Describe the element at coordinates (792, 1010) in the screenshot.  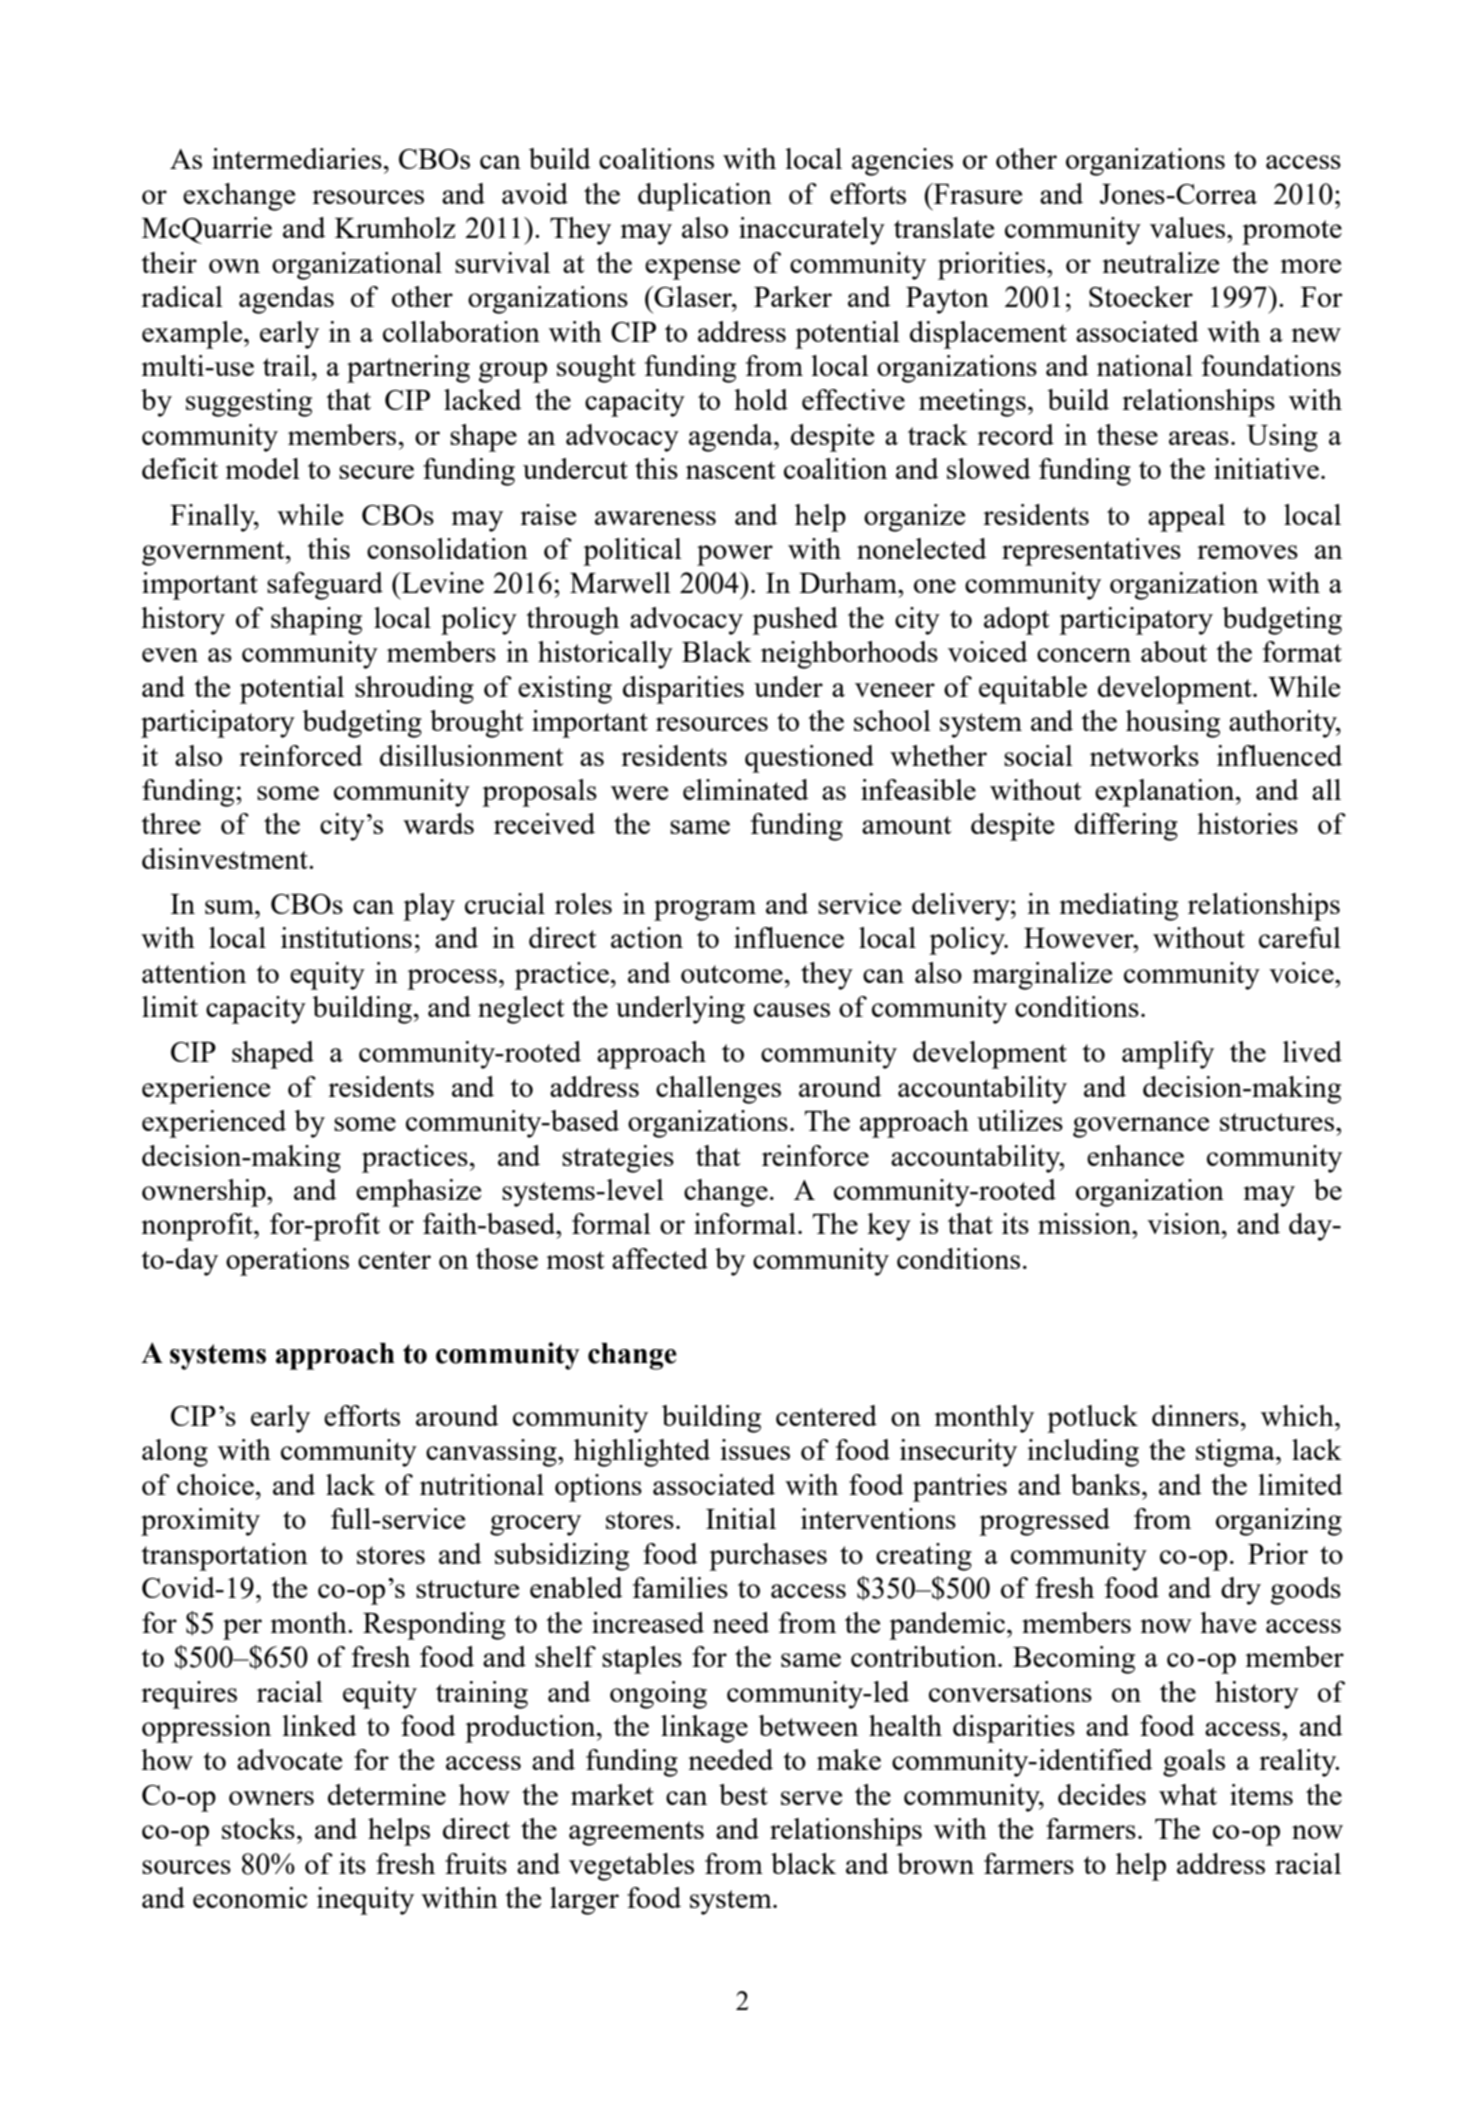
I see `causes` at that location.
